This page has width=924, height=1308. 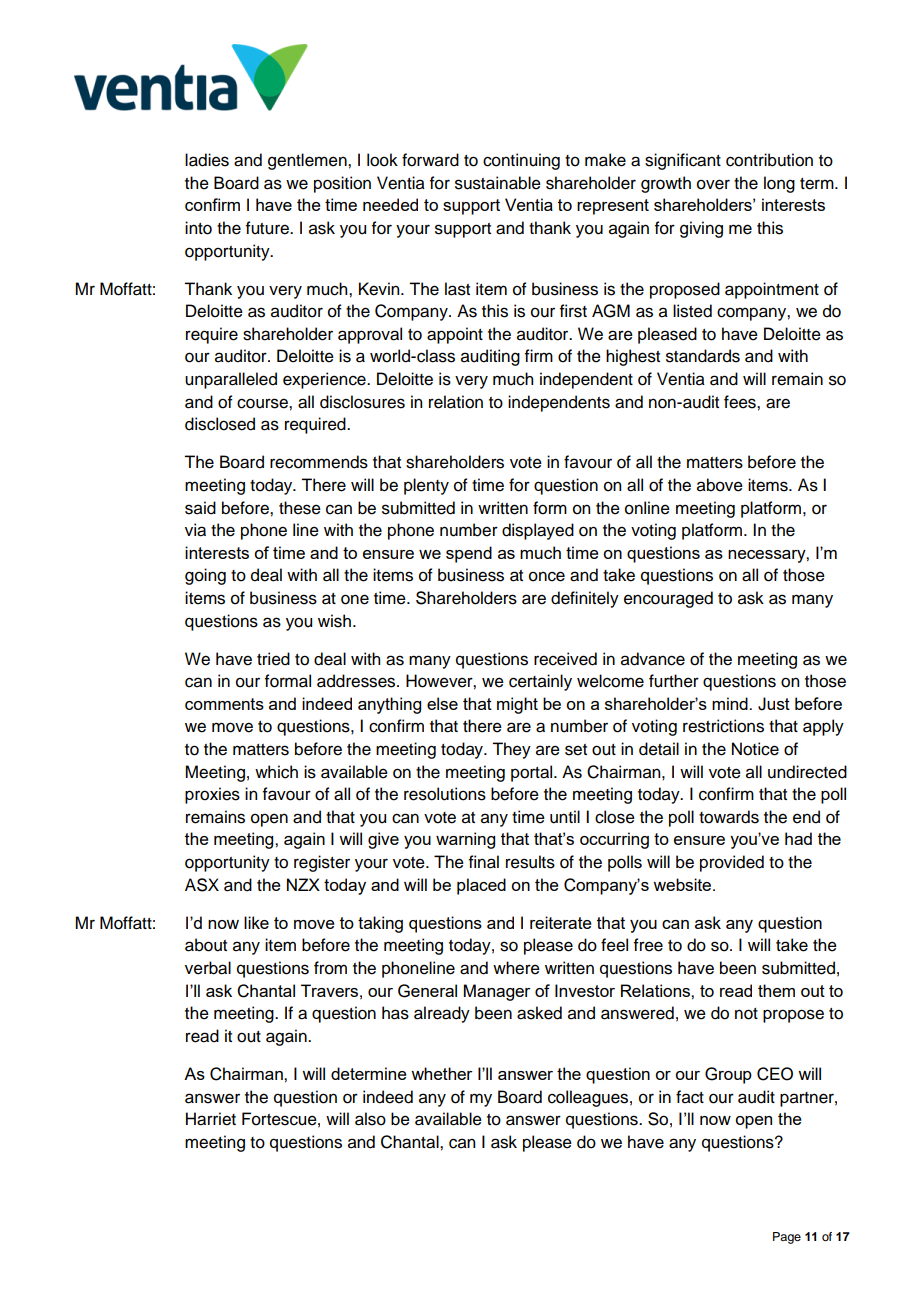 I want to click on sustainable, so click(x=498, y=183).
